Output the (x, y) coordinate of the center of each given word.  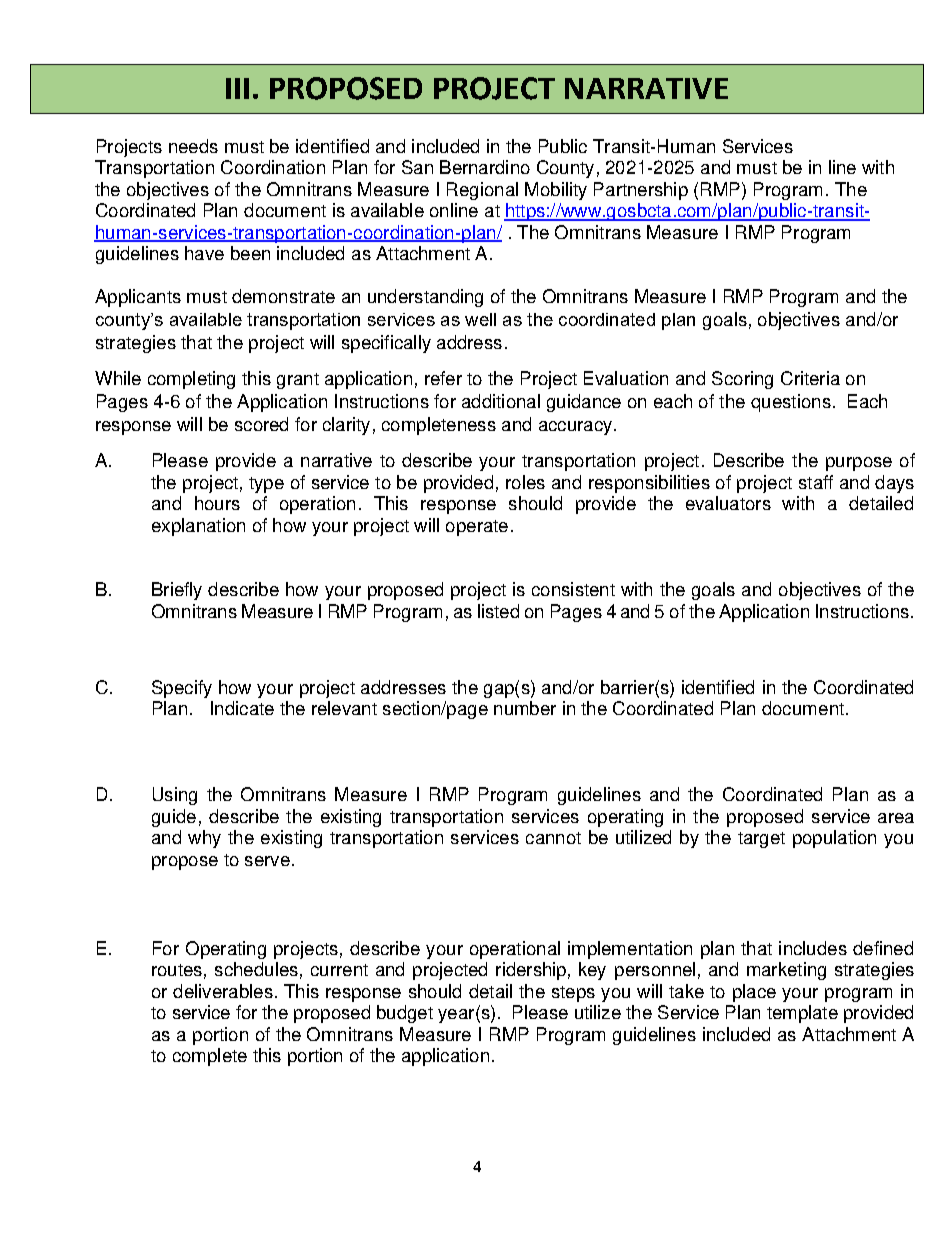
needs (193, 146)
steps (573, 994)
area (896, 818)
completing (191, 380)
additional (501, 401)
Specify (182, 689)
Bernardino (485, 167)
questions (791, 403)
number (525, 708)
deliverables (223, 991)
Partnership (641, 191)
